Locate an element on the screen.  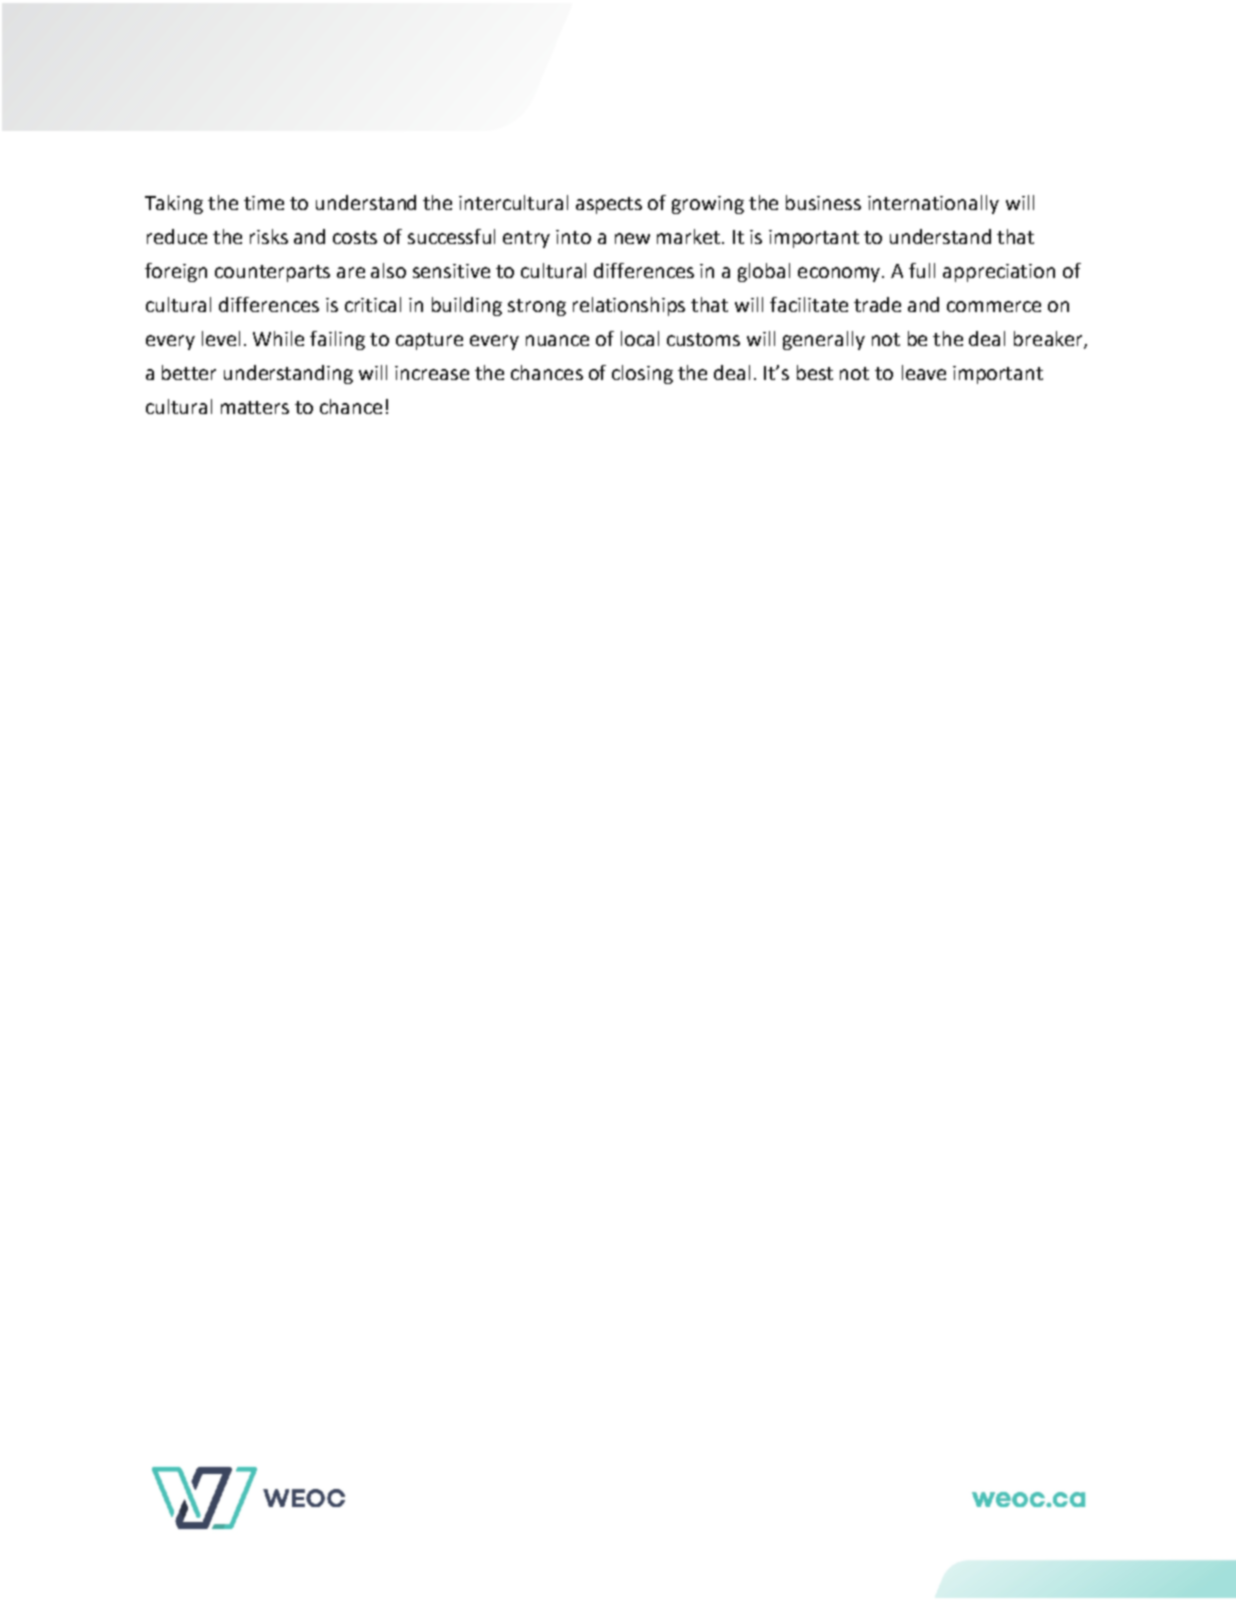
While is located at coordinates (278, 338).
